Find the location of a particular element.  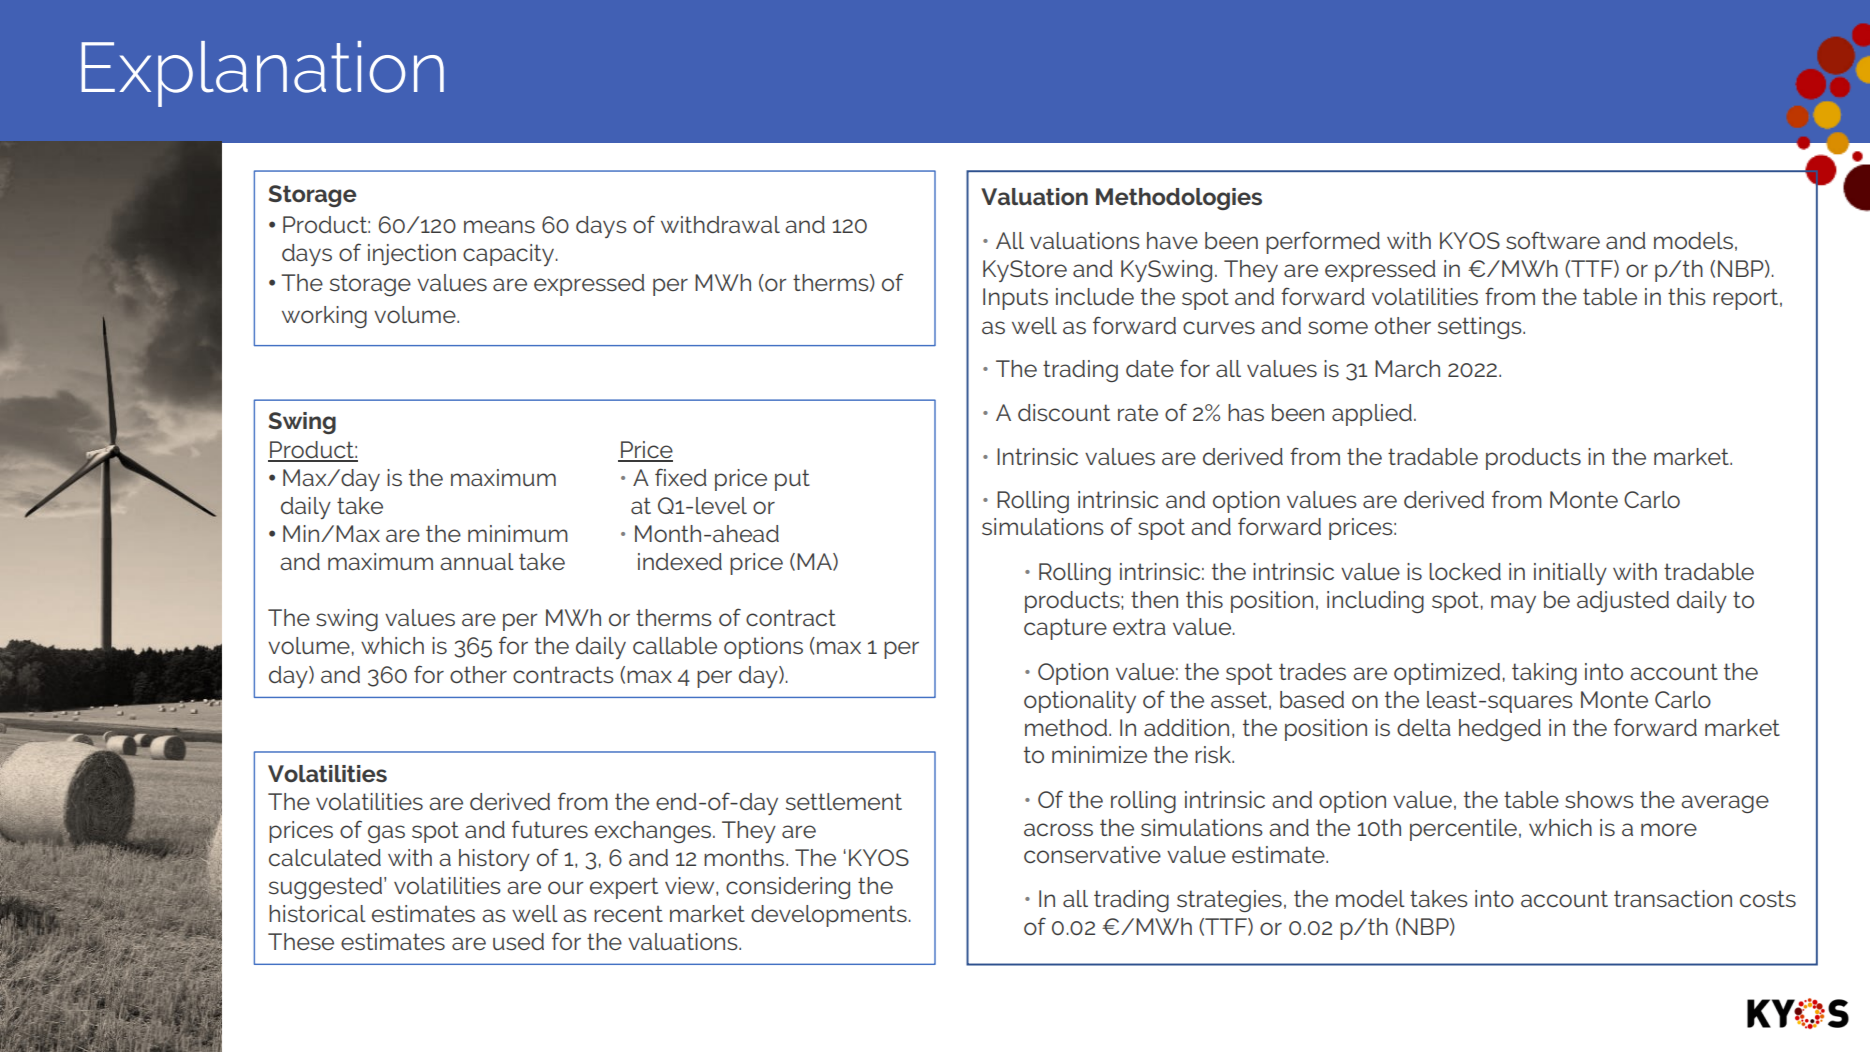

have is located at coordinates (1172, 240).
